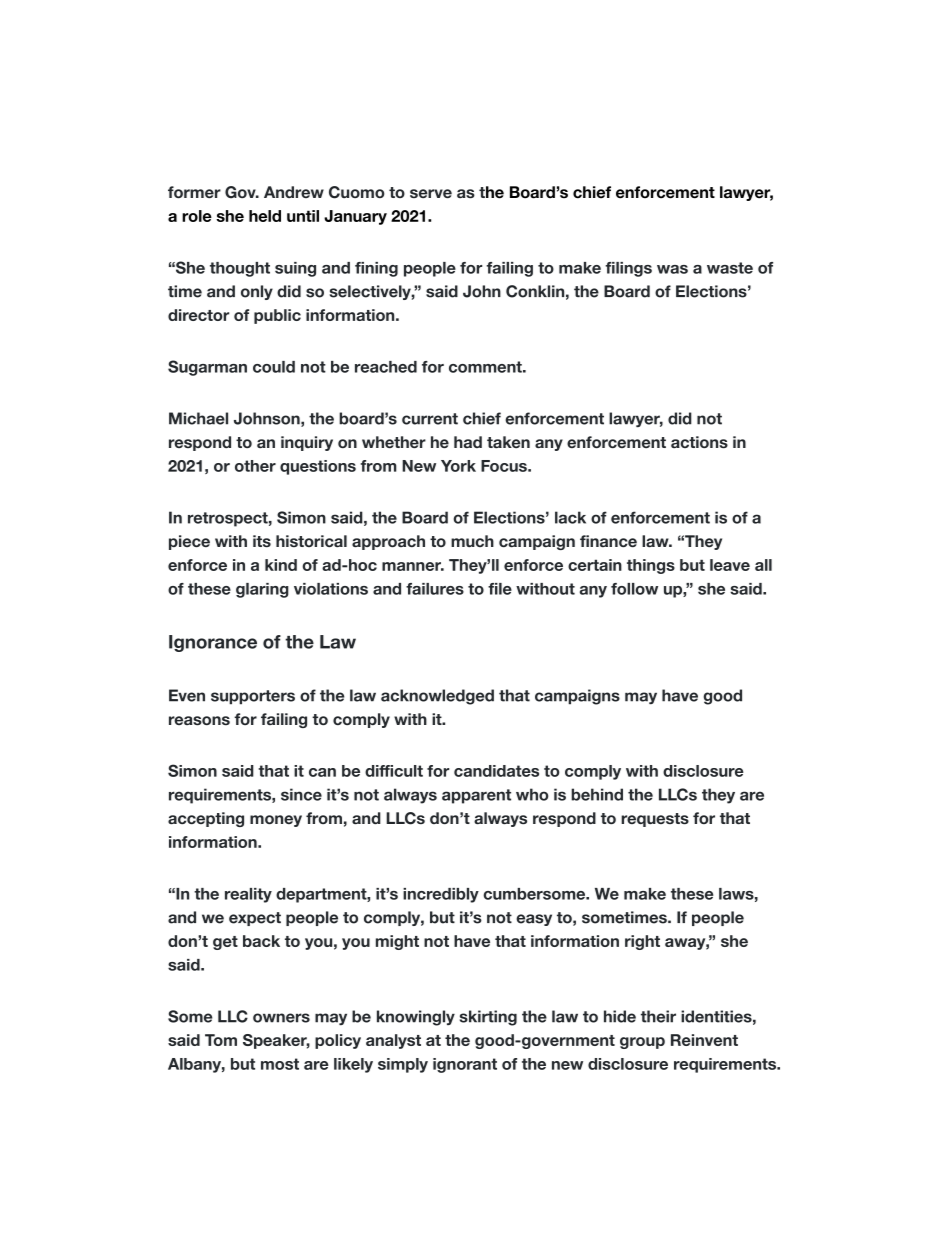 This screenshot has width=952, height=1233. What do you see at coordinates (476, 796) in the screenshot?
I see `apparent` at bounding box center [476, 796].
